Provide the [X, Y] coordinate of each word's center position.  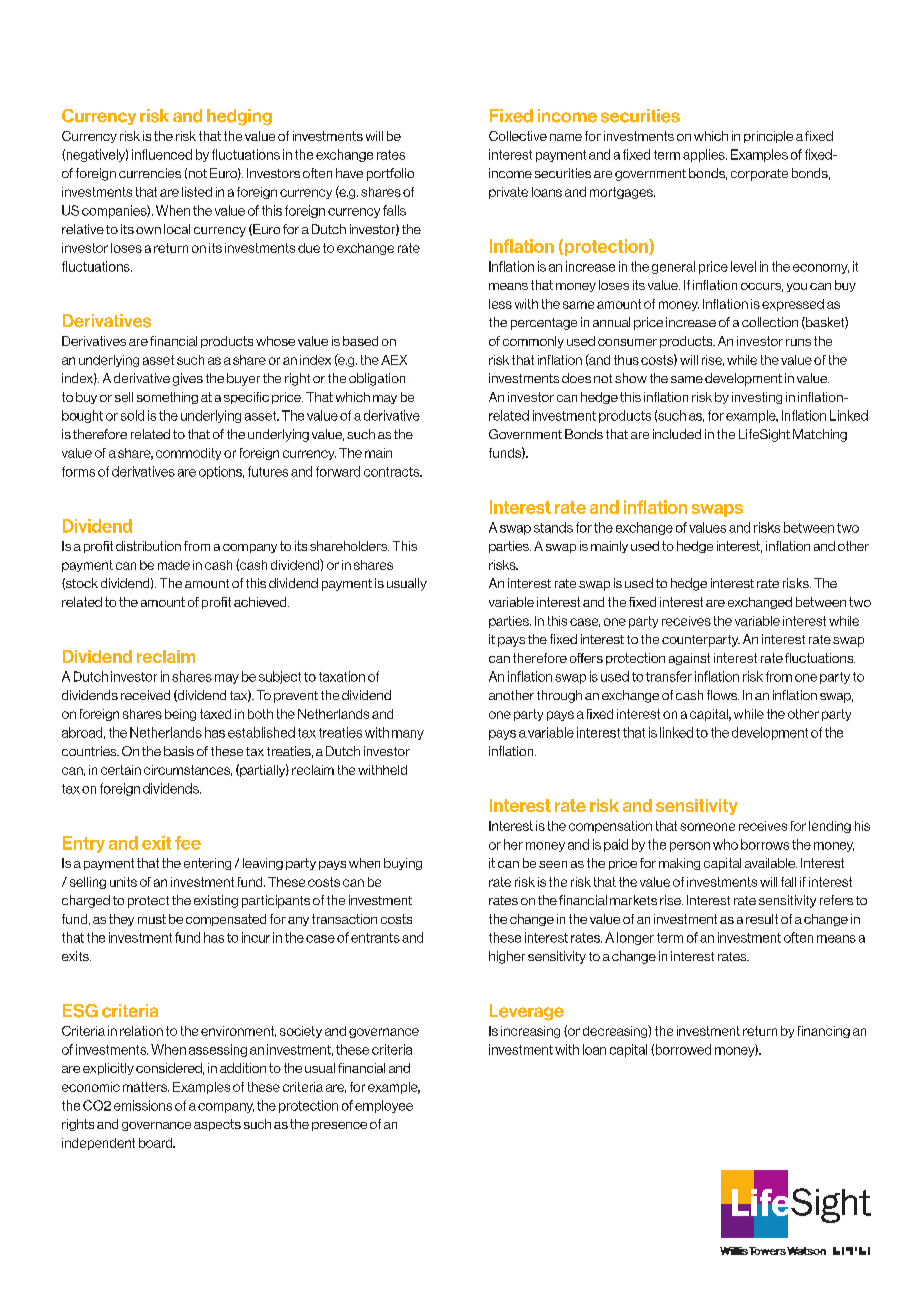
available [771, 863]
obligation [377, 379]
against [689, 659]
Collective [518, 136]
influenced [162, 154]
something [167, 398]
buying [403, 864]
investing [757, 398]
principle [768, 137]
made [174, 565]
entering [207, 864]
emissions [143, 1105]
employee [384, 1106]
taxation [342, 676]
